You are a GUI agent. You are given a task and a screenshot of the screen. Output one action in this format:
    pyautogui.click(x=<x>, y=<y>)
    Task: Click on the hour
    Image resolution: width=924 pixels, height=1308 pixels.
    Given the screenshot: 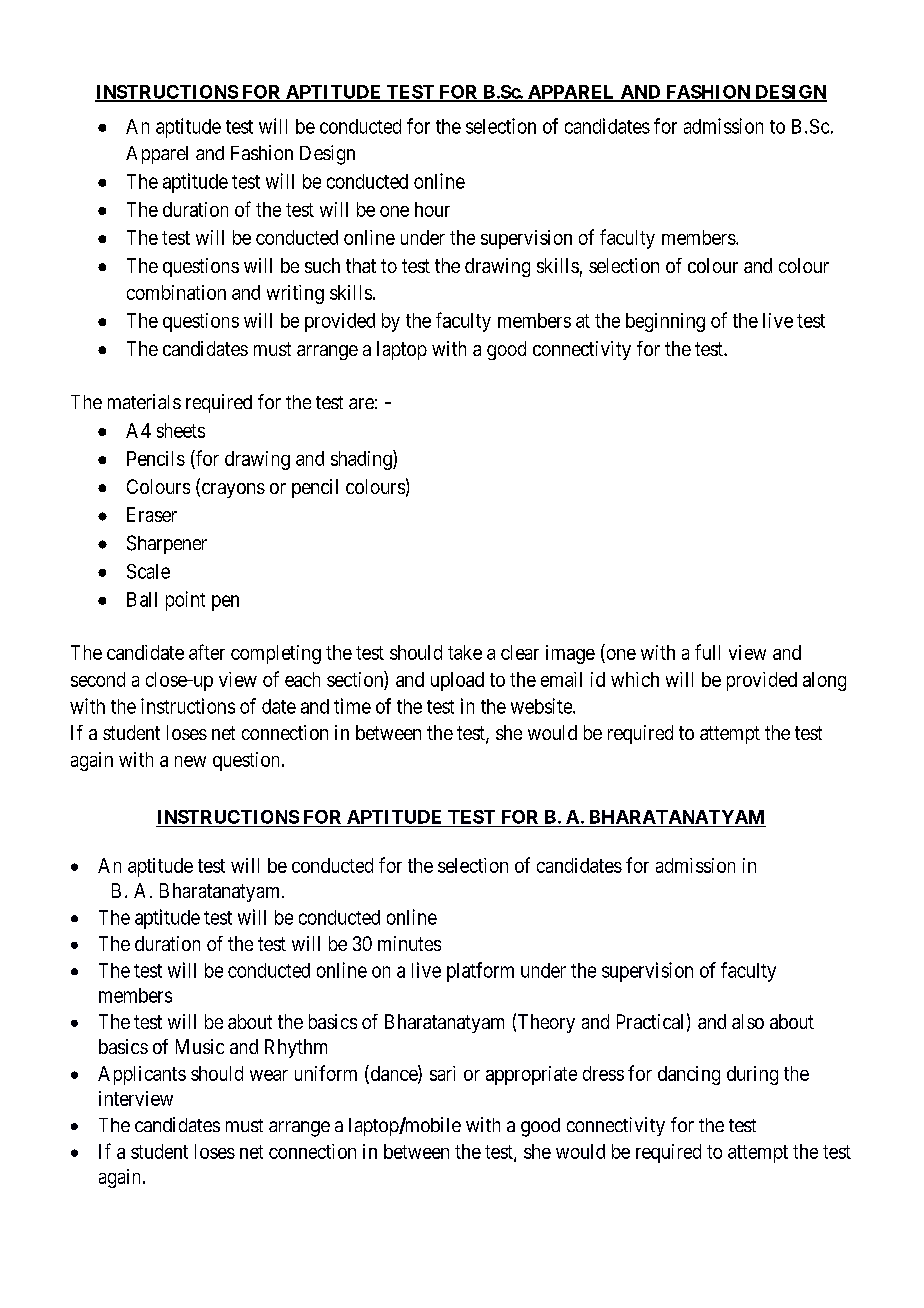 What is the action you would take?
    pyautogui.click(x=432, y=209)
